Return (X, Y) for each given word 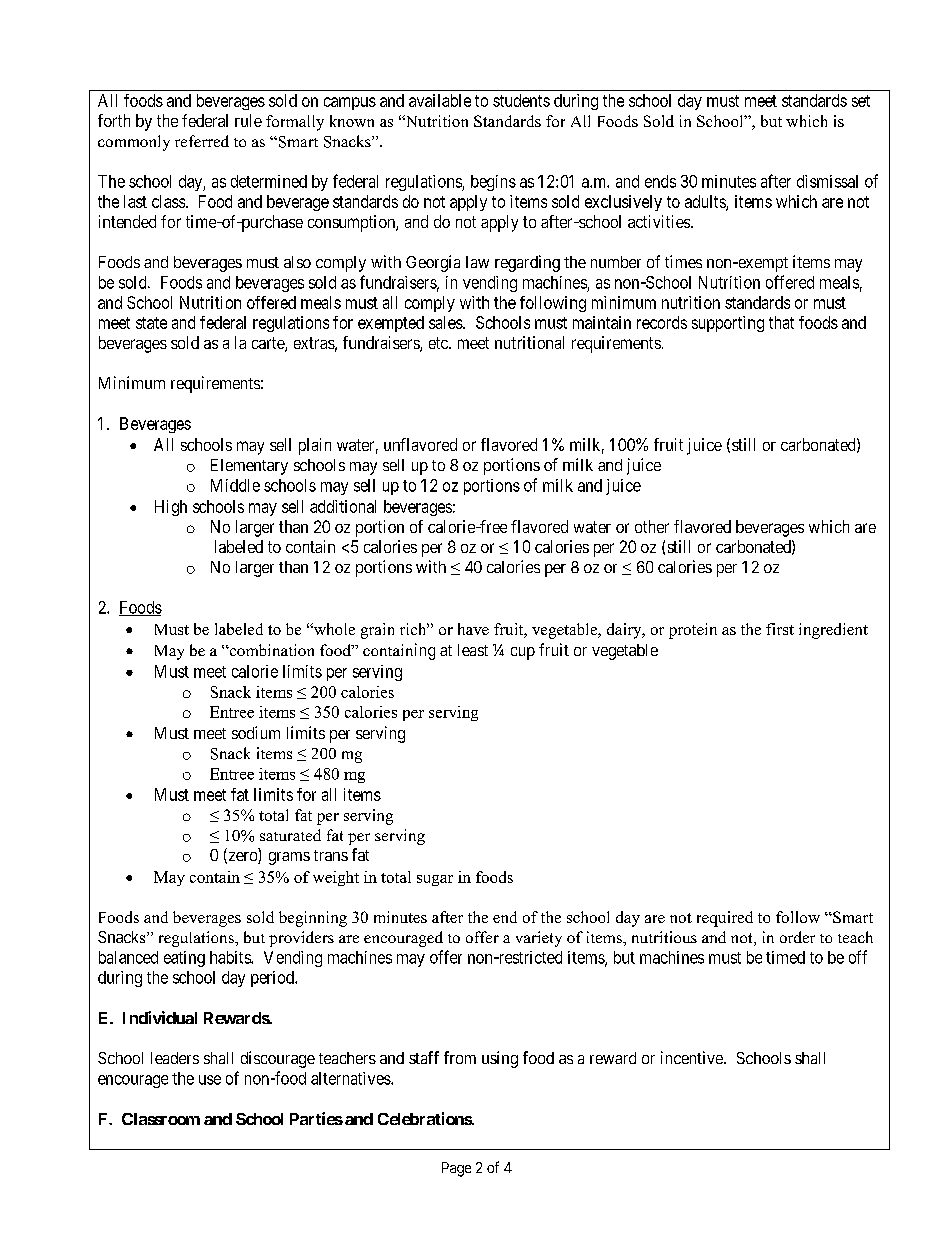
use (210, 1080)
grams (289, 858)
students (521, 100)
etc (439, 343)
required (725, 919)
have (473, 629)
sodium (256, 732)
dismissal (827, 181)
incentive (693, 1057)
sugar (435, 880)
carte (269, 344)
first (780, 629)
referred (202, 141)
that (781, 322)
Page (456, 1169)
